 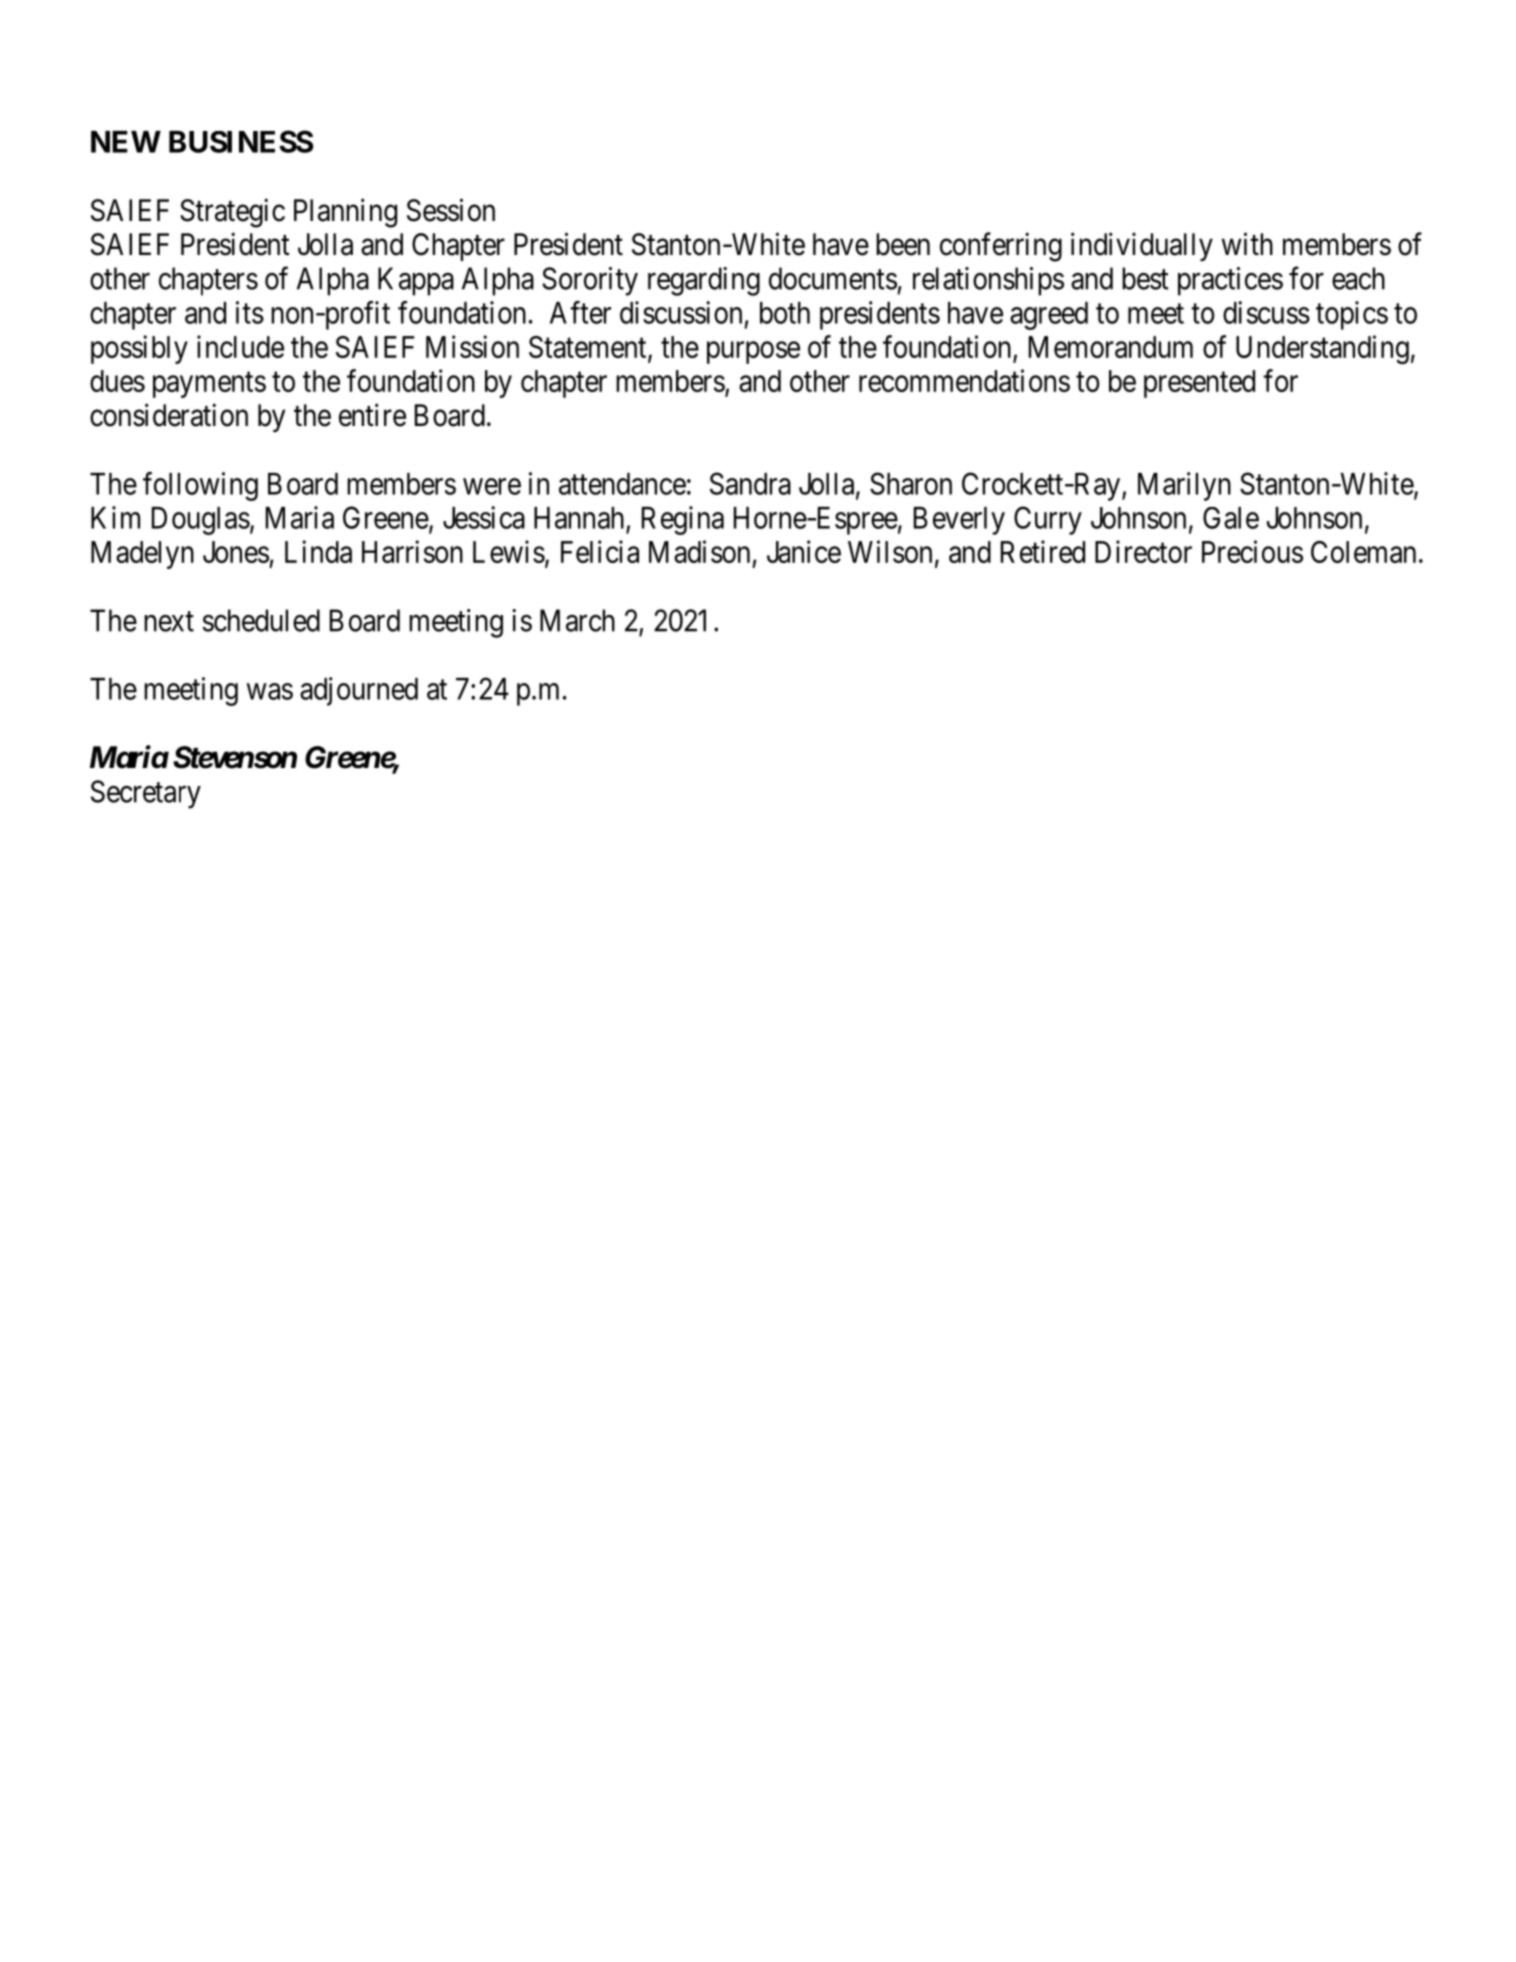 What do you see at coordinates (1145, 278) in the screenshot?
I see `best` at bounding box center [1145, 278].
